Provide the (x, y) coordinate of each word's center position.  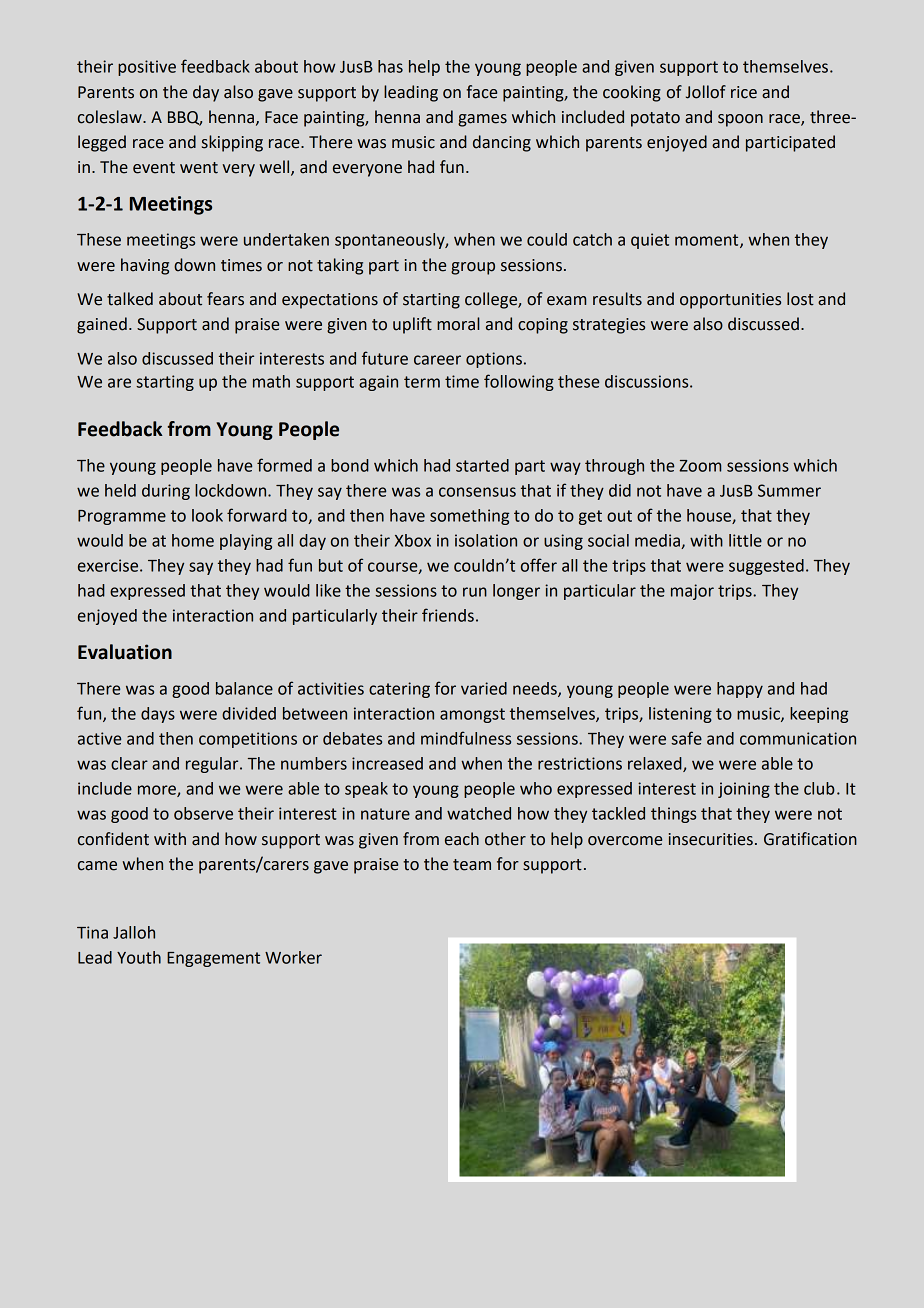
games (482, 120)
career (437, 360)
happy (740, 690)
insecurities (711, 839)
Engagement (213, 959)
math (271, 381)
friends (448, 615)
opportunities (730, 301)
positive (147, 68)
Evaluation (125, 652)
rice (744, 92)
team (472, 865)
